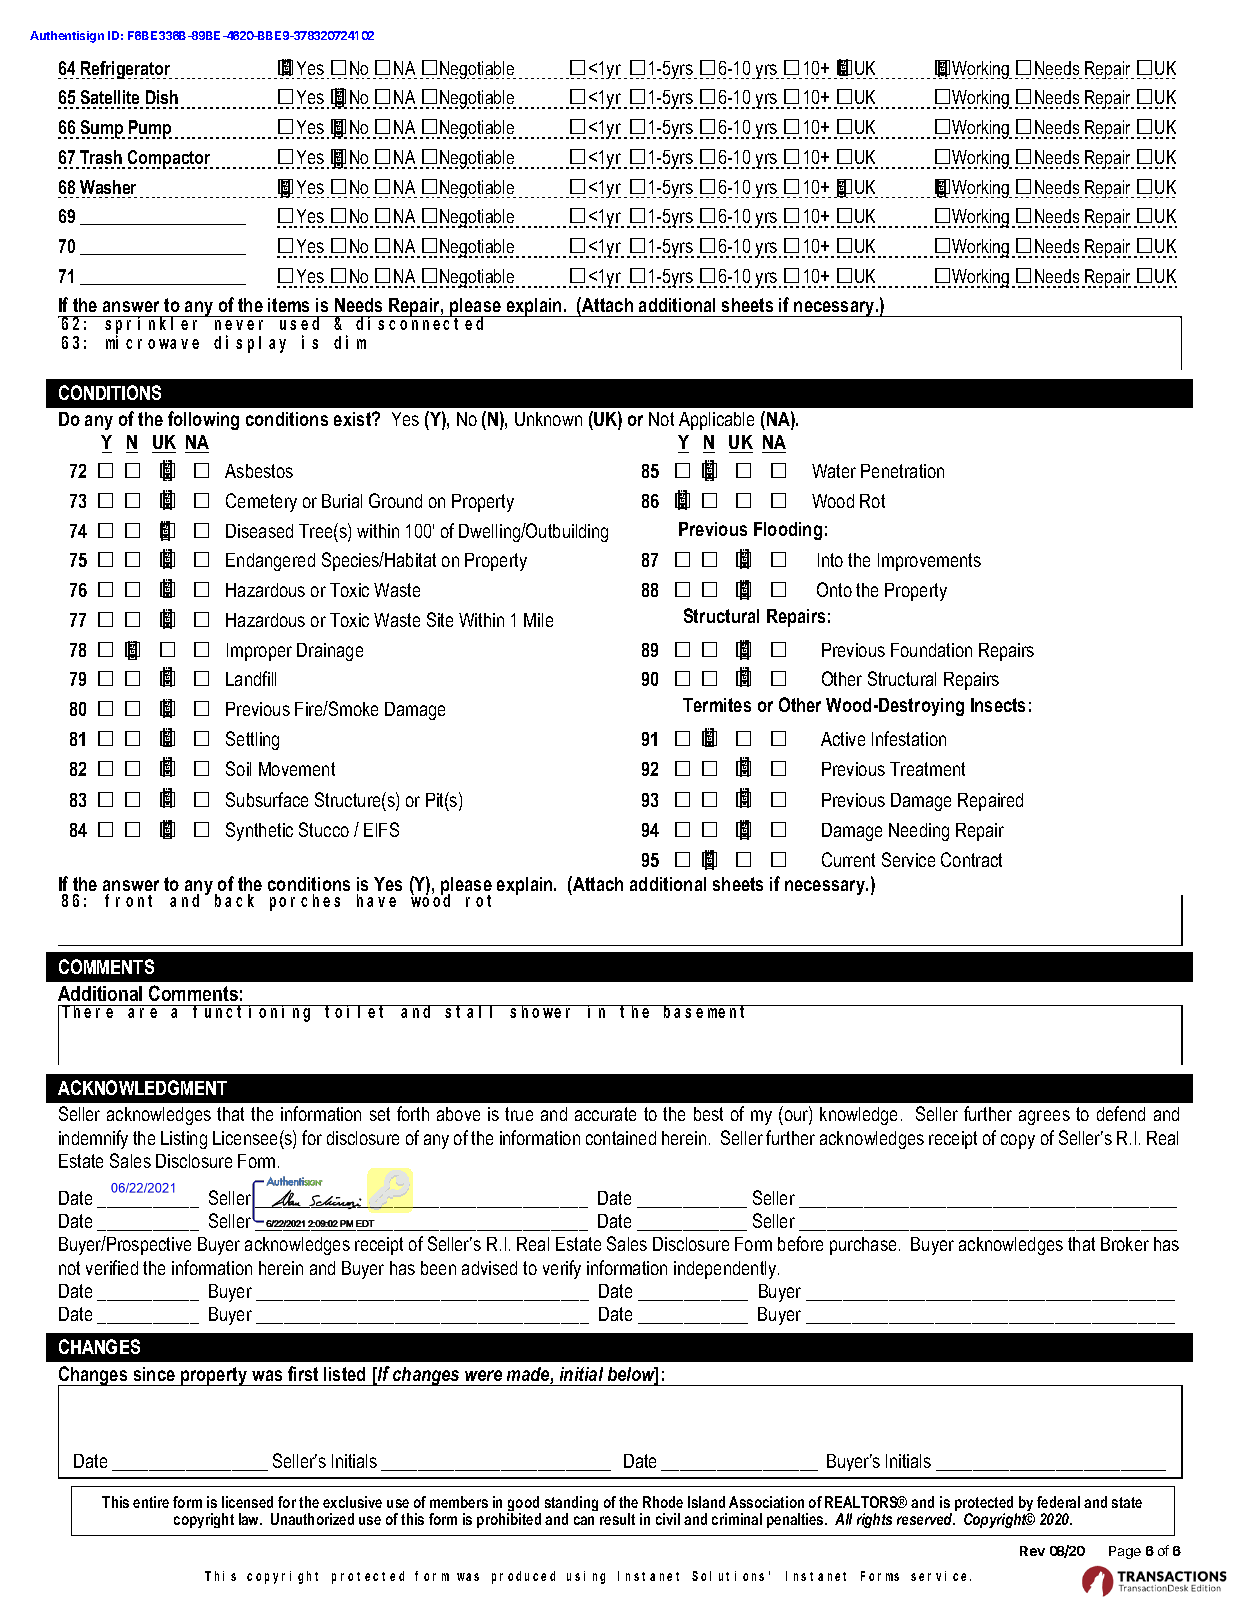 The height and width of the document is (1603, 1239). What do you see at coordinates (1044, 1117) in the document?
I see `agrees` at bounding box center [1044, 1117].
